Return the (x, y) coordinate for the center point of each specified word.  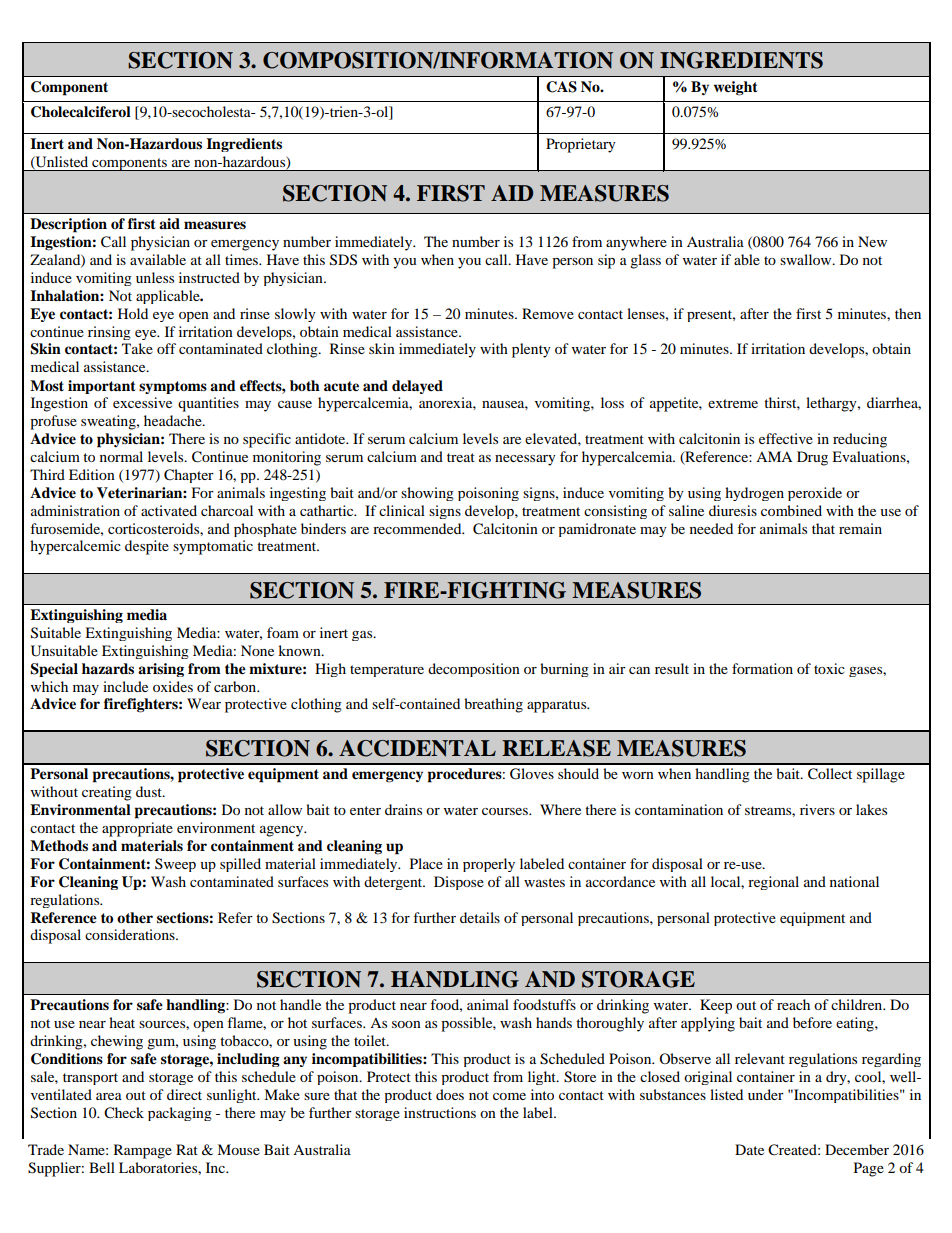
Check (124, 1113)
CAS (561, 87)
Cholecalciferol (81, 112)
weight (736, 88)
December (857, 1149)
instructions (440, 1112)
